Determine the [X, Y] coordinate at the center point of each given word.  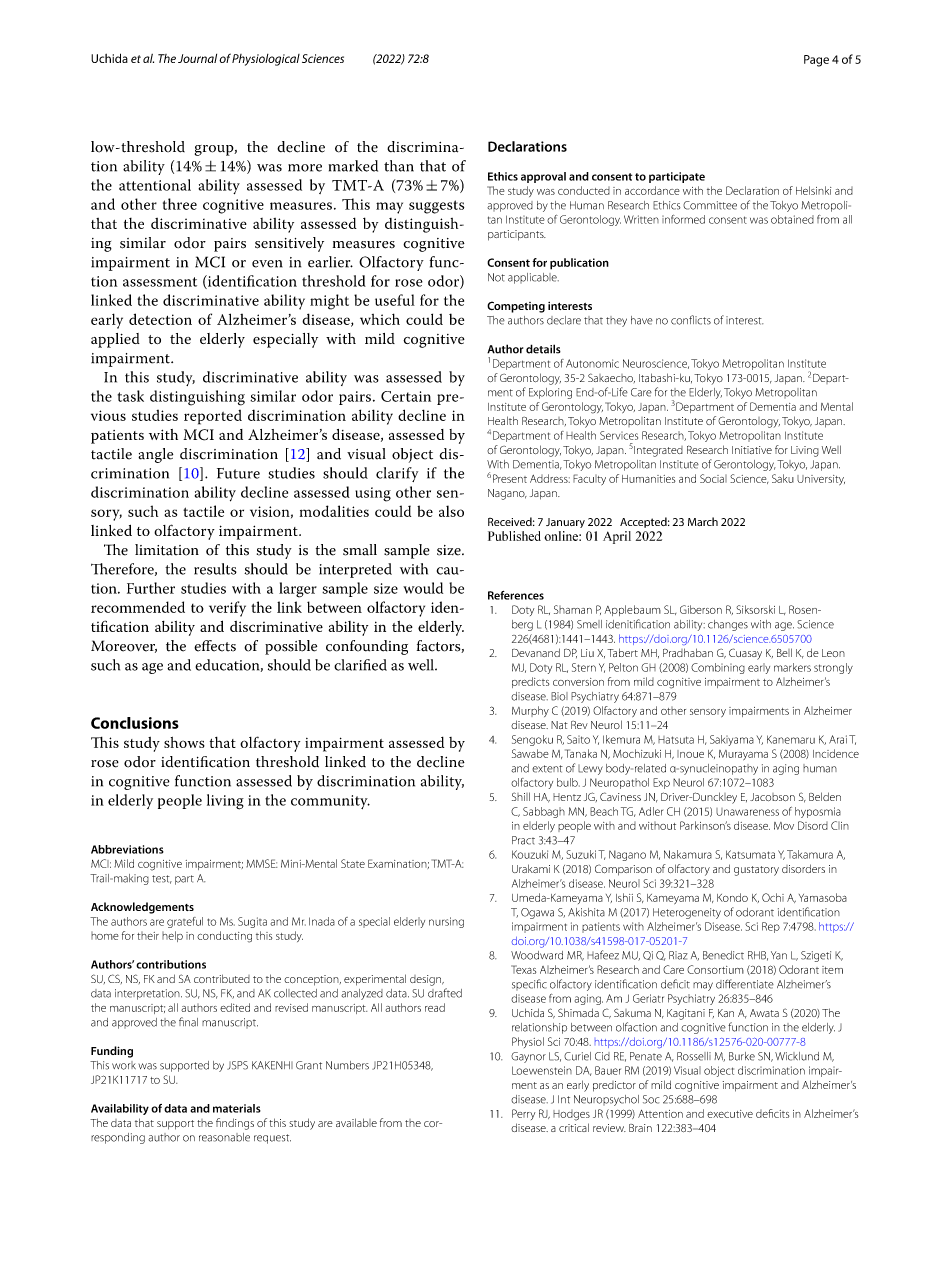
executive [730, 1114]
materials [237, 1108]
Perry [523, 1114]
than [399, 166]
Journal [197, 58]
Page [816, 61]
